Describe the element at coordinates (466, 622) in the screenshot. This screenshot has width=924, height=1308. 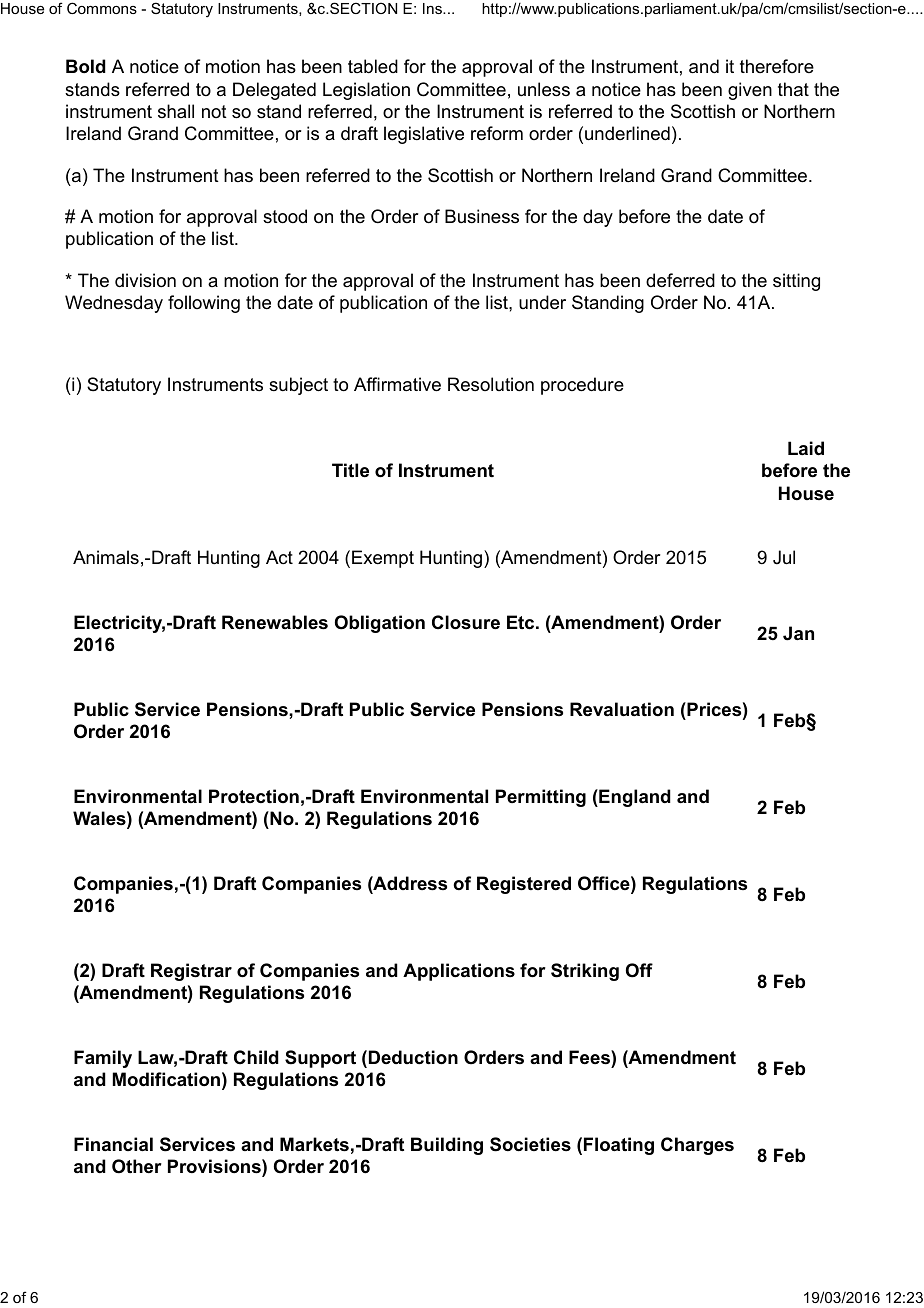
I see `Closure` at that location.
